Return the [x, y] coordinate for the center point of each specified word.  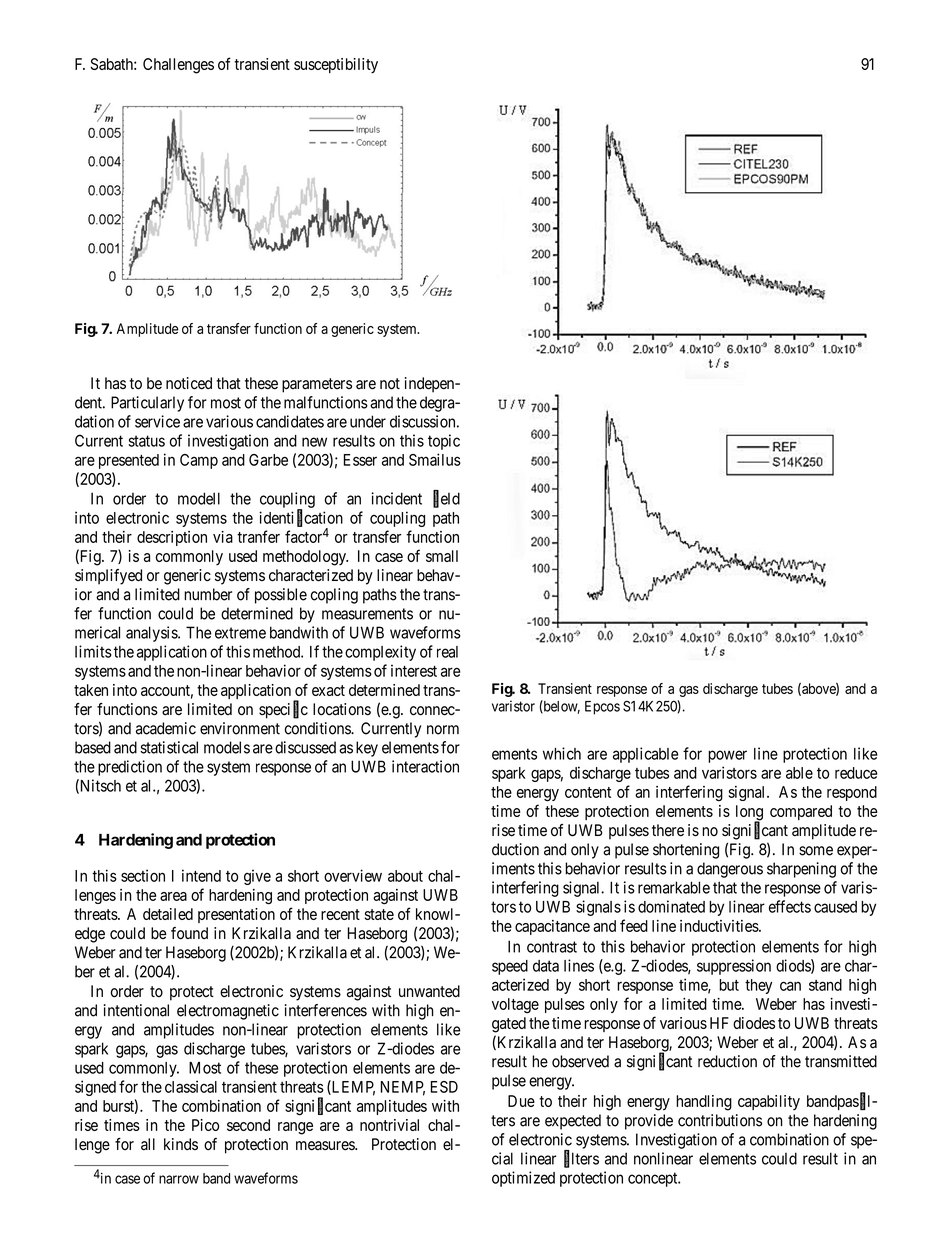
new [314, 442]
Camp [199, 461]
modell [199, 498]
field [446, 499]
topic [444, 442]
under [368, 421]
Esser [360, 460]
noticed [189, 383]
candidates [290, 421]
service [157, 421]
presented [129, 461]
